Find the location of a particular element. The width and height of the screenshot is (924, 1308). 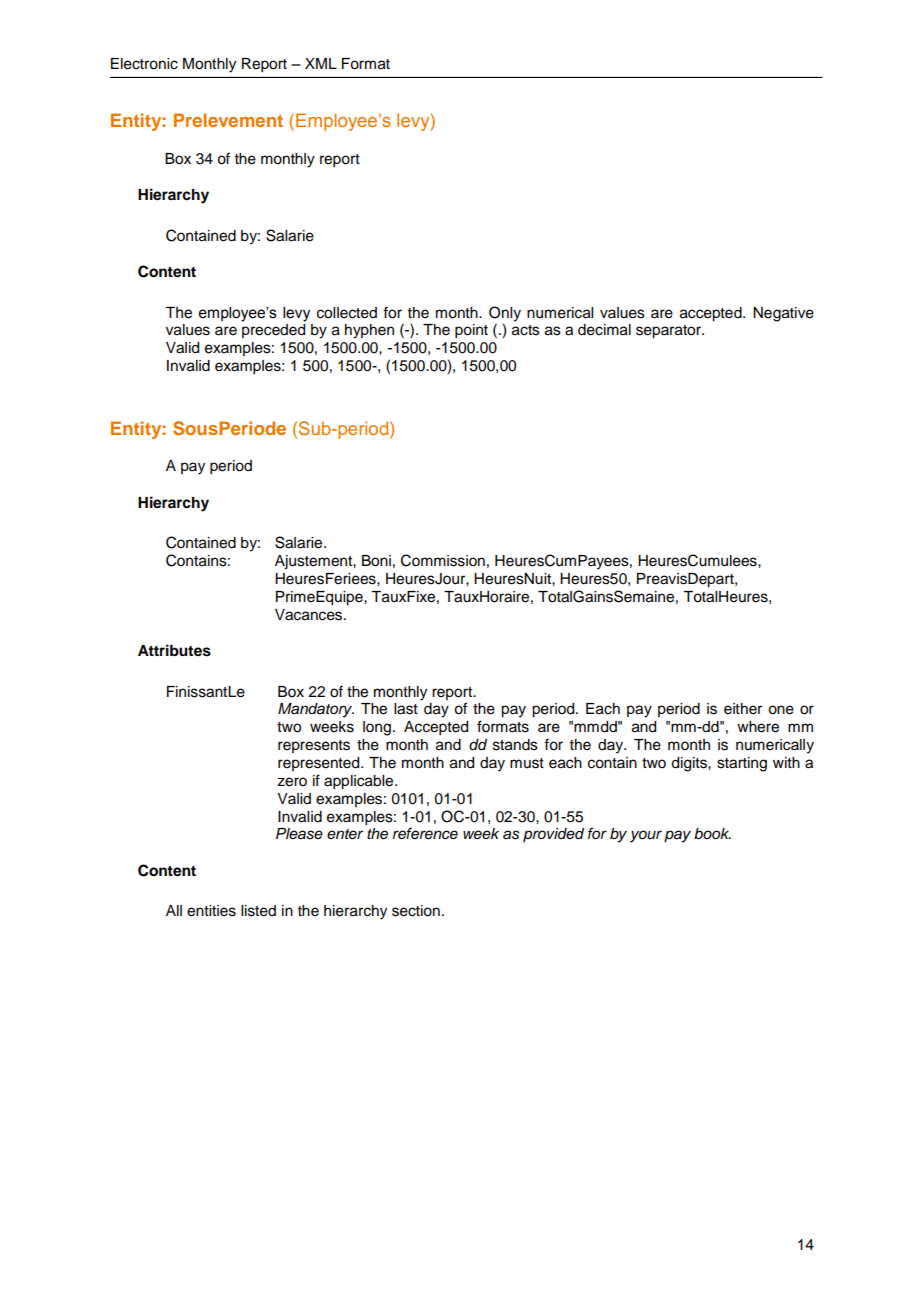

Commission is located at coordinates (443, 560).
